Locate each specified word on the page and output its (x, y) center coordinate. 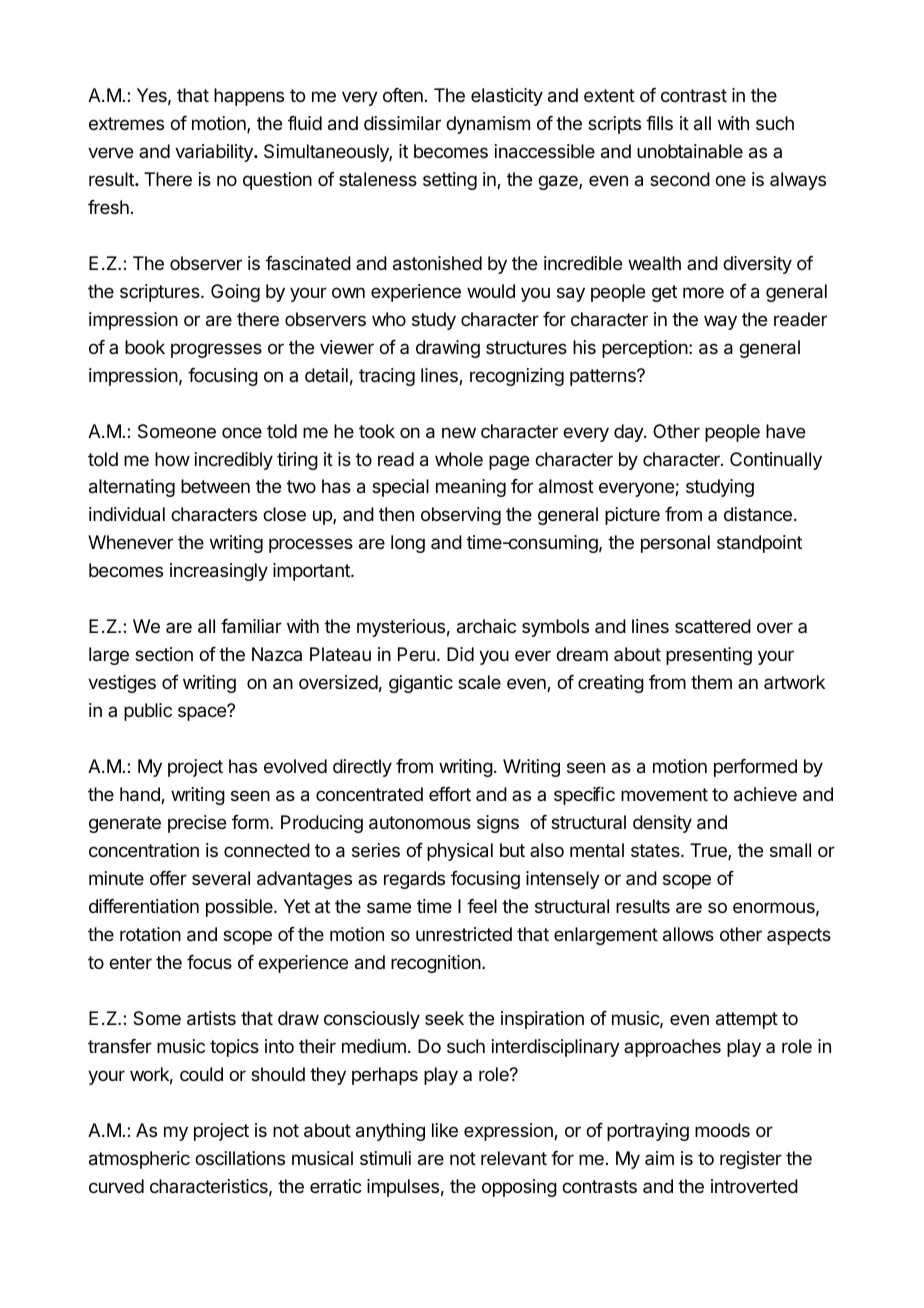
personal (675, 544)
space (203, 713)
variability (215, 153)
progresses (216, 350)
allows (688, 934)
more (703, 292)
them (711, 682)
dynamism (488, 125)
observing (461, 516)
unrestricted (464, 934)
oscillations (240, 1158)
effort (450, 794)
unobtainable (690, 151)
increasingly (219, 572)
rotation (150, 934)
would (491, 291)
